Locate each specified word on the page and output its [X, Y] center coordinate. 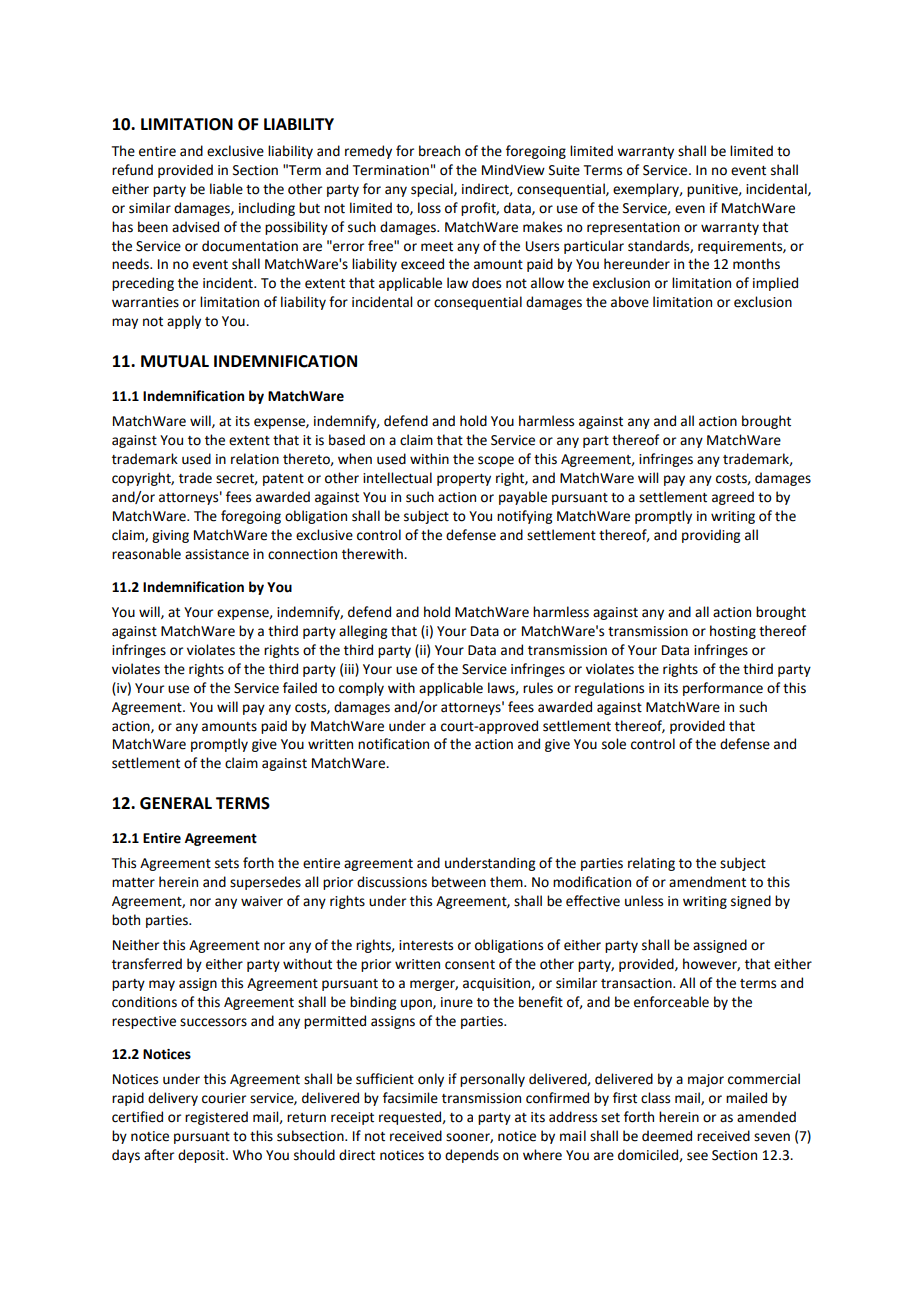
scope [496, 461]
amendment [707, 882]
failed [300, 688]
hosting [733, 632]
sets [227, 864]
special [433, 190]
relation [255, 459]
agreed [733, 498]
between [459, 882]
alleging [363, 632]
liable [226, 189]
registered [216, 1118]
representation [633, 228]
